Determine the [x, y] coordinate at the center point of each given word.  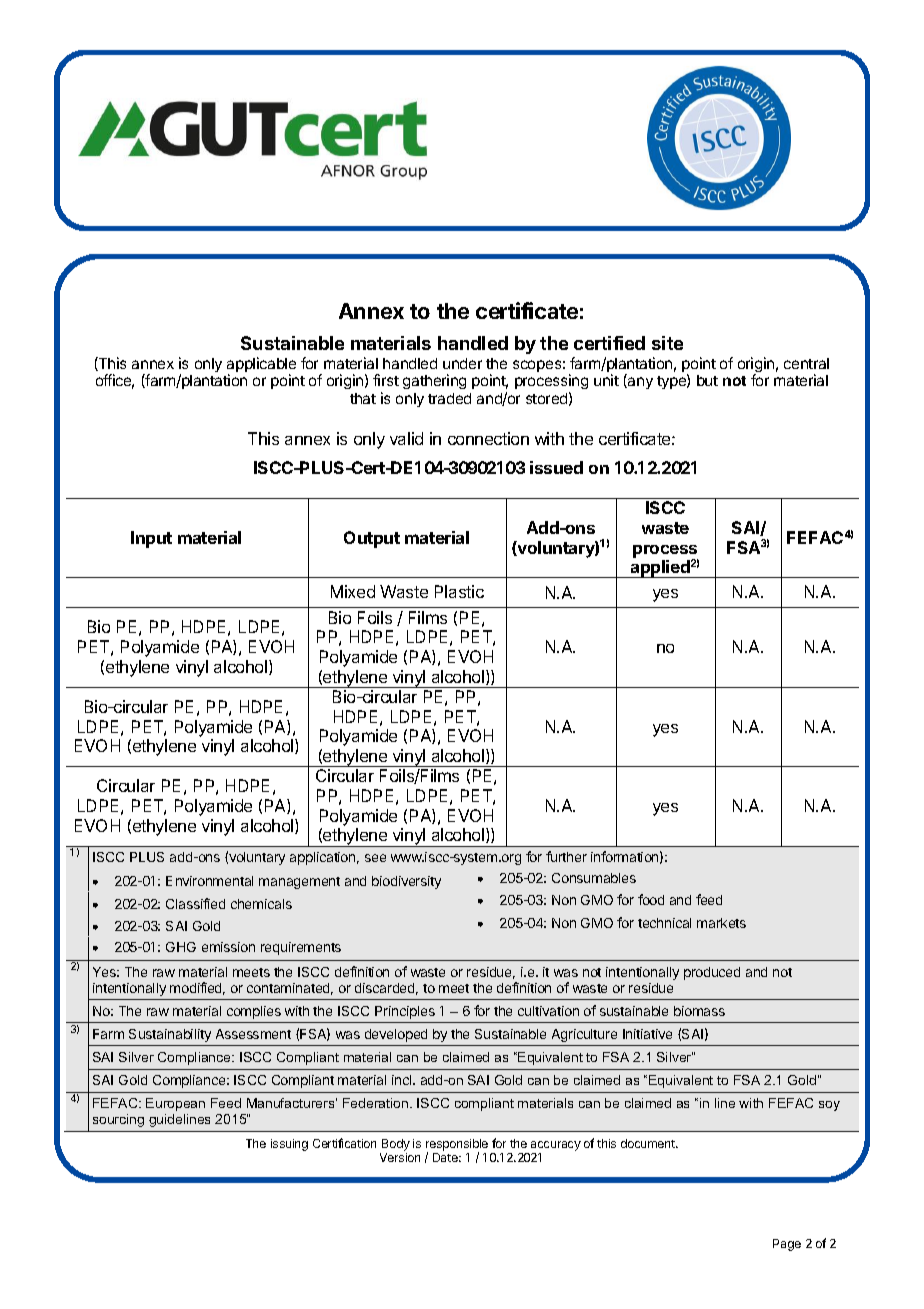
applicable [261, 366]
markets [721, 923]
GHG [181, 947]
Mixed [353, 591]
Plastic [459, 591]
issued [556, 467]
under [462, 363]
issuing [289, 1145]
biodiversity [406, 882]
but [707, 380]
